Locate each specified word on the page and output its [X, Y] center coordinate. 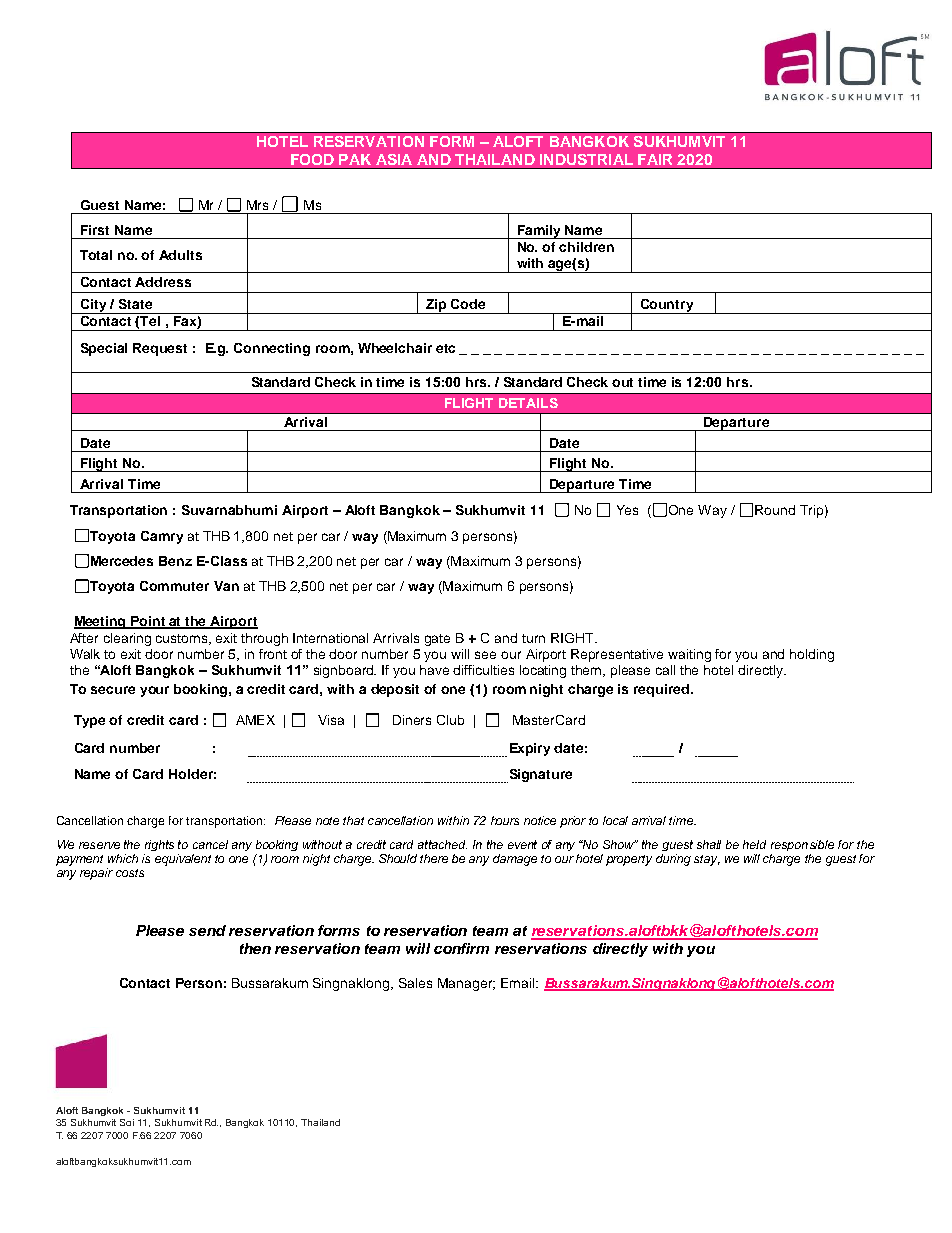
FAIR [655, 159]
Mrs [257, 205]
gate [437, 640]
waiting [689, 655]
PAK [355, 159]
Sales [415, 983]
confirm [461, 948]
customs [183, 639]
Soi [127, 1122]
